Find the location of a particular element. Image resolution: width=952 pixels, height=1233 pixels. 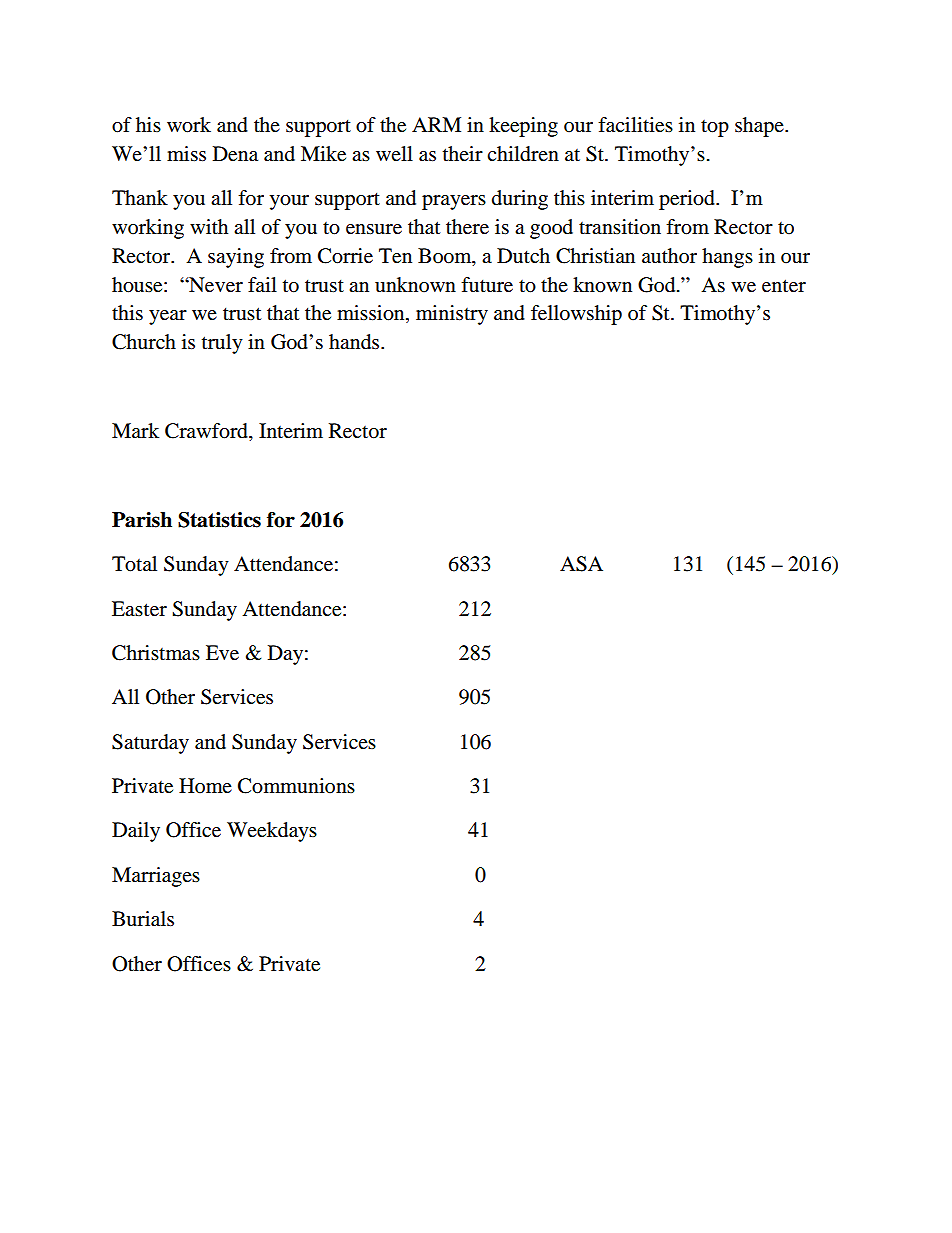

top is located at coordinates (715, 128).
